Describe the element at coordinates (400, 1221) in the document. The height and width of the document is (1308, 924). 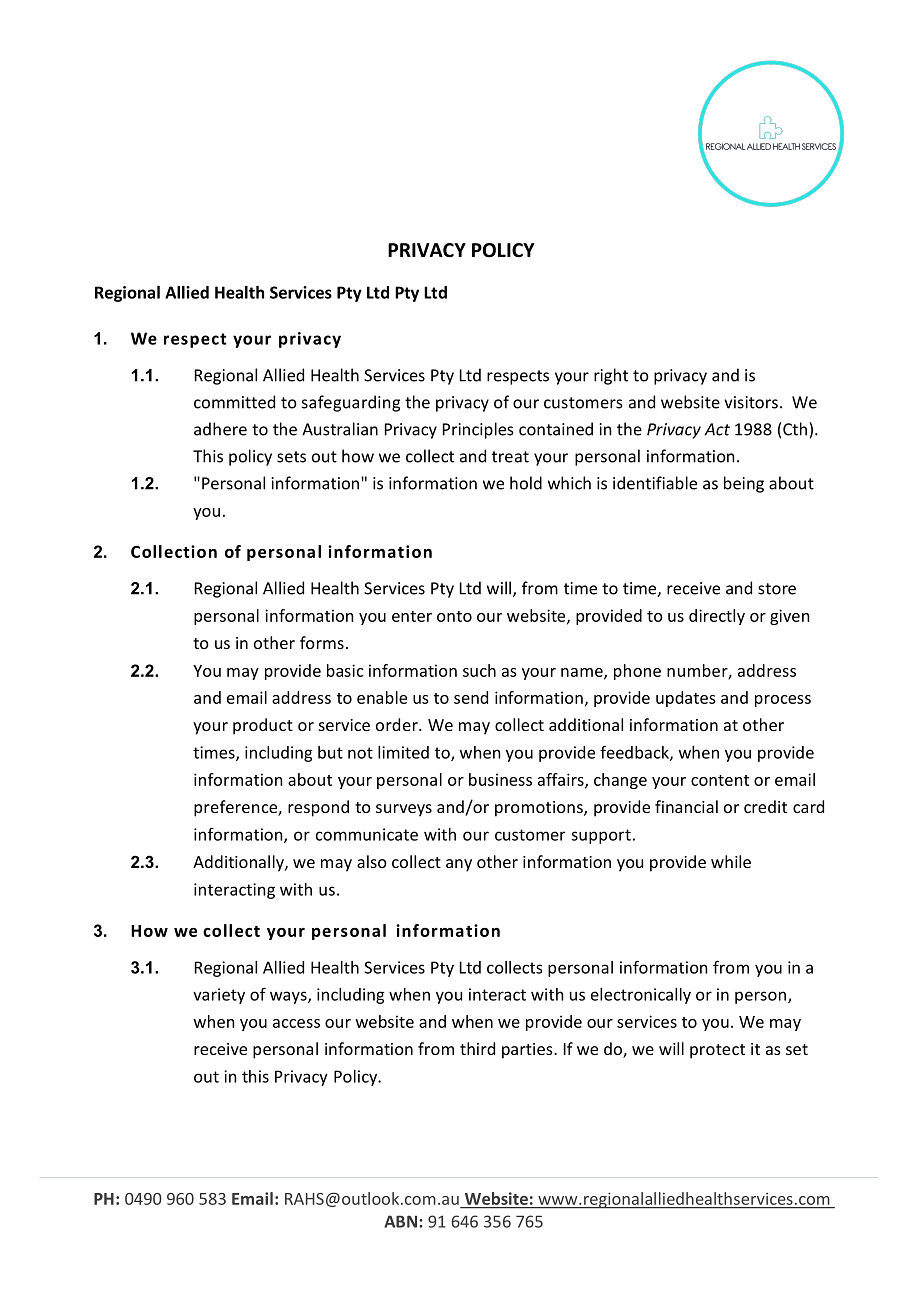
I see `ABN` at that location.
